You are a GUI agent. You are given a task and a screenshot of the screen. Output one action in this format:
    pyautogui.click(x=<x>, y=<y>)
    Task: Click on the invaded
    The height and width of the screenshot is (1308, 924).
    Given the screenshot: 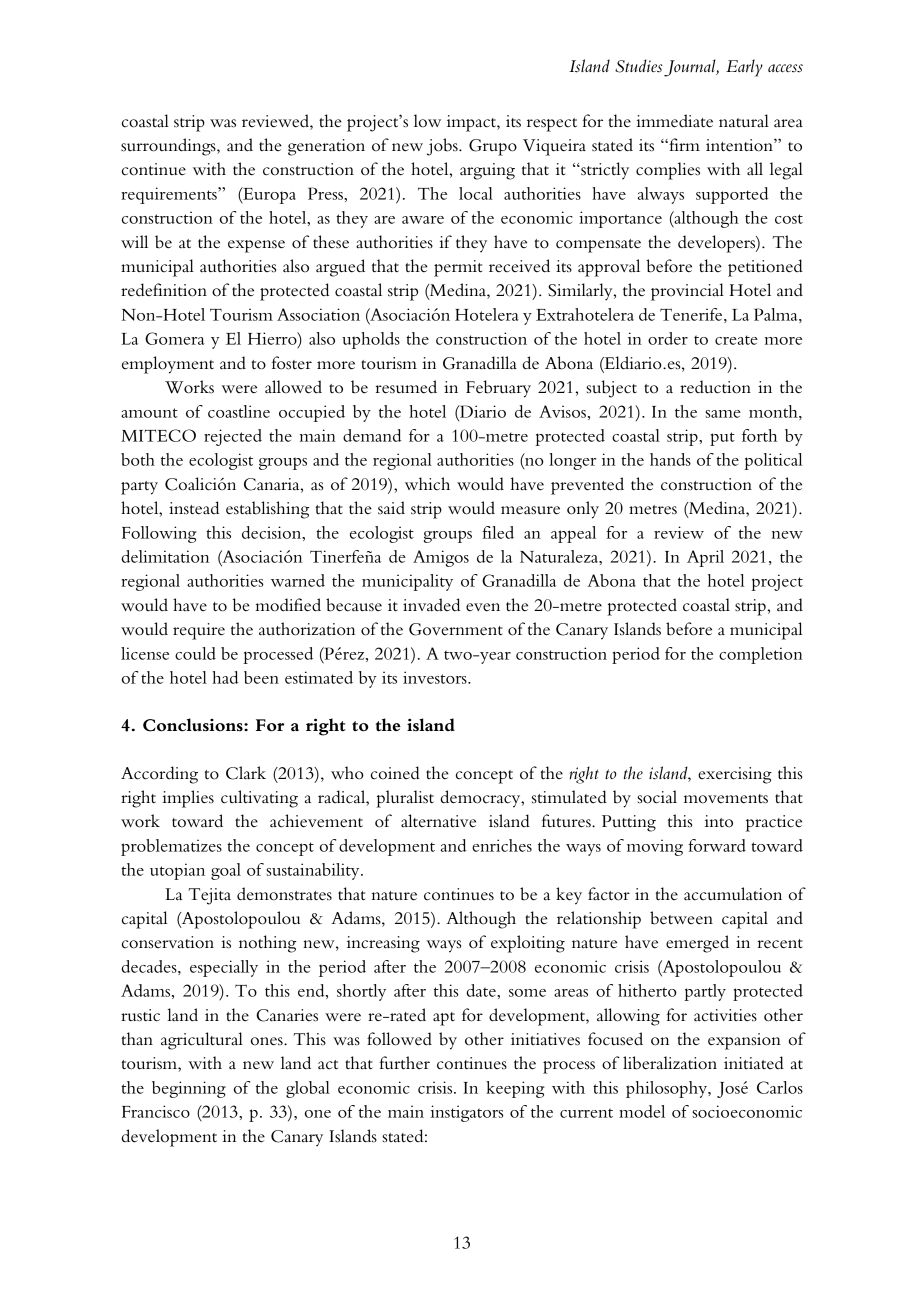 What is the action you would take?
    pyautogui.click(x=431, y=605)
